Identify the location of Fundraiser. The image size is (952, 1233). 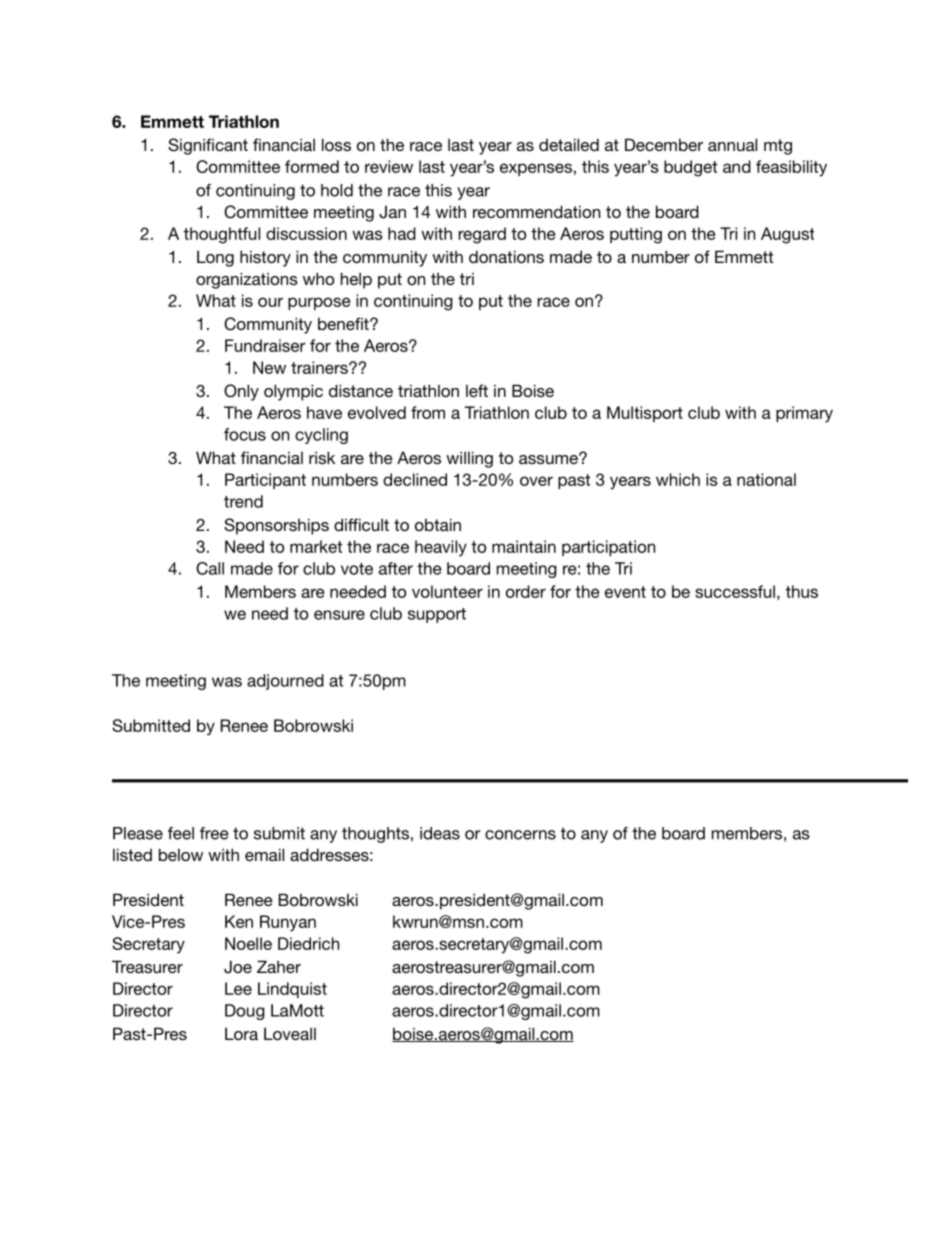
(265, 345).
